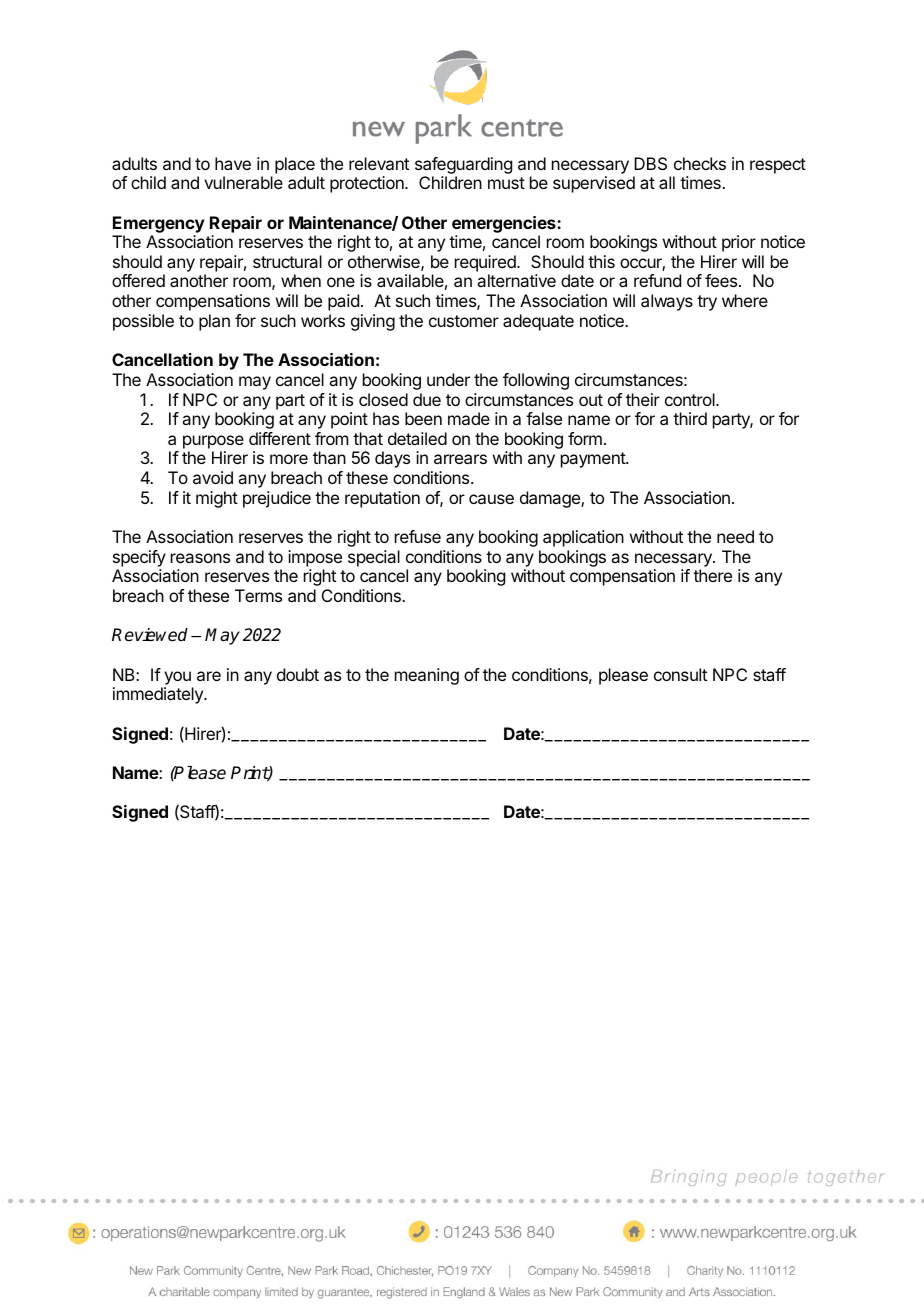 The width and height of the screenshot is (924, 1308). What do you see at coordinates (214, 322) in the screenshot?
I see `plan` at bounding box center [214, 322].
